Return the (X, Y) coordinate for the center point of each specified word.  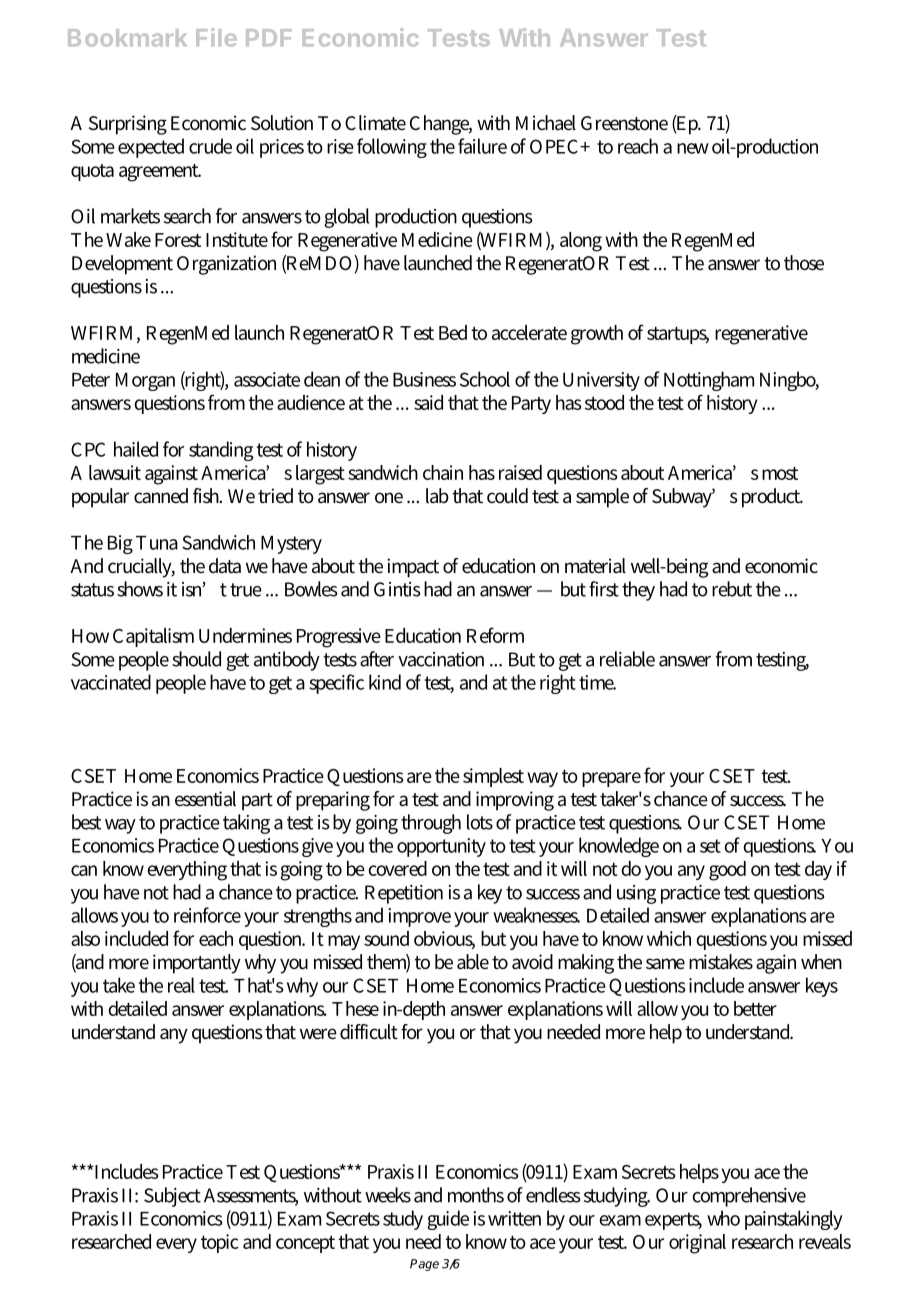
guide (448, 1220)
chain (443, 472)
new (693, 148)
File (216, 37)
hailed (136, 449)
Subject (172, 1197)
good (727, 871)
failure (482, 146)
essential (205, 799)
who (723, 1218)
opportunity (441, 847)
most (780, 473)
